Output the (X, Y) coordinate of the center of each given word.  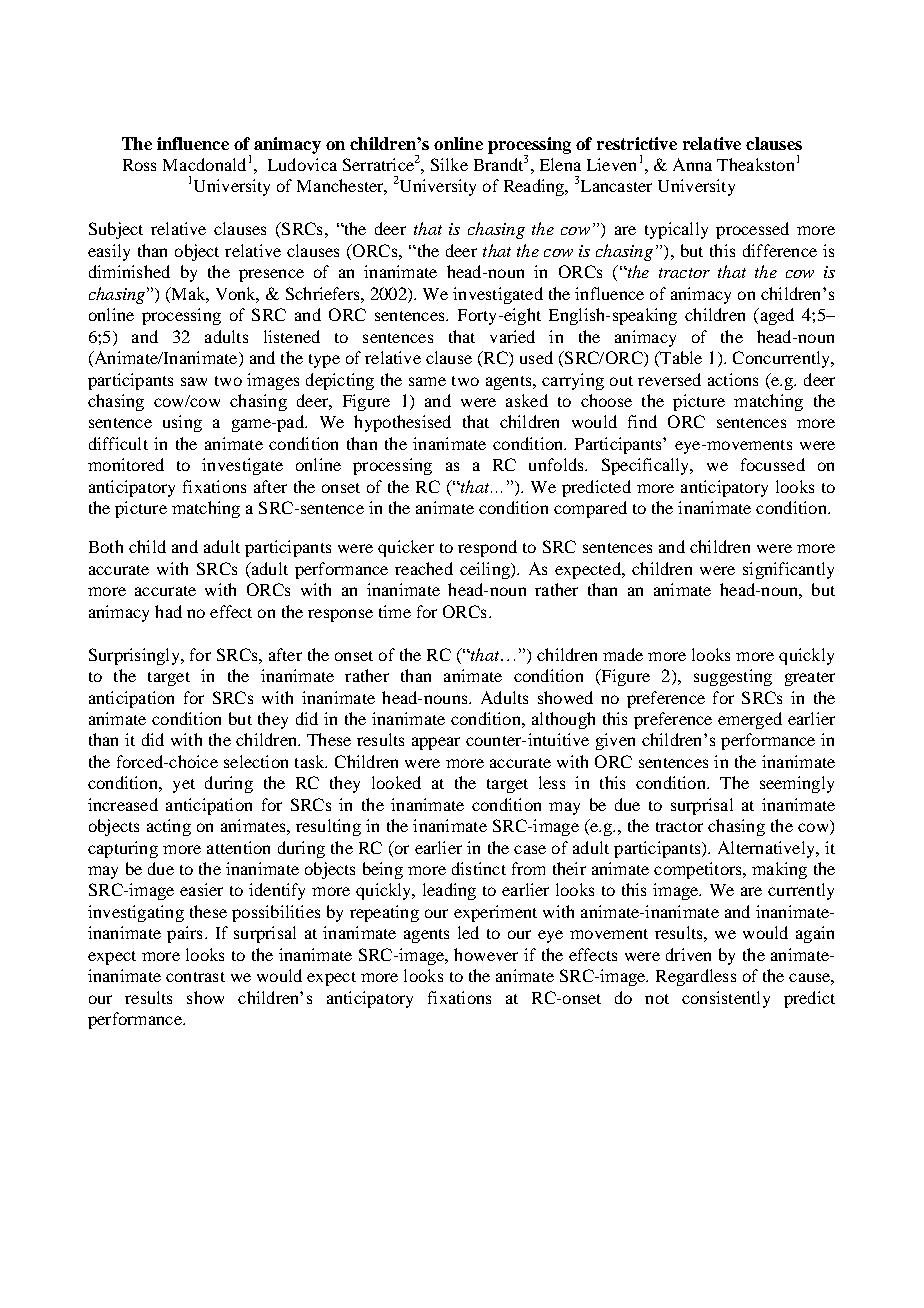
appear (436, 743)
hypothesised (402, 423)
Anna (692, 164)
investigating (136, 913)
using (182, 423)
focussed (773, 464)
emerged (750, 720)
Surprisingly (135, 656)
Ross (139, 165)
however (486, 954)
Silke (449, 164)
